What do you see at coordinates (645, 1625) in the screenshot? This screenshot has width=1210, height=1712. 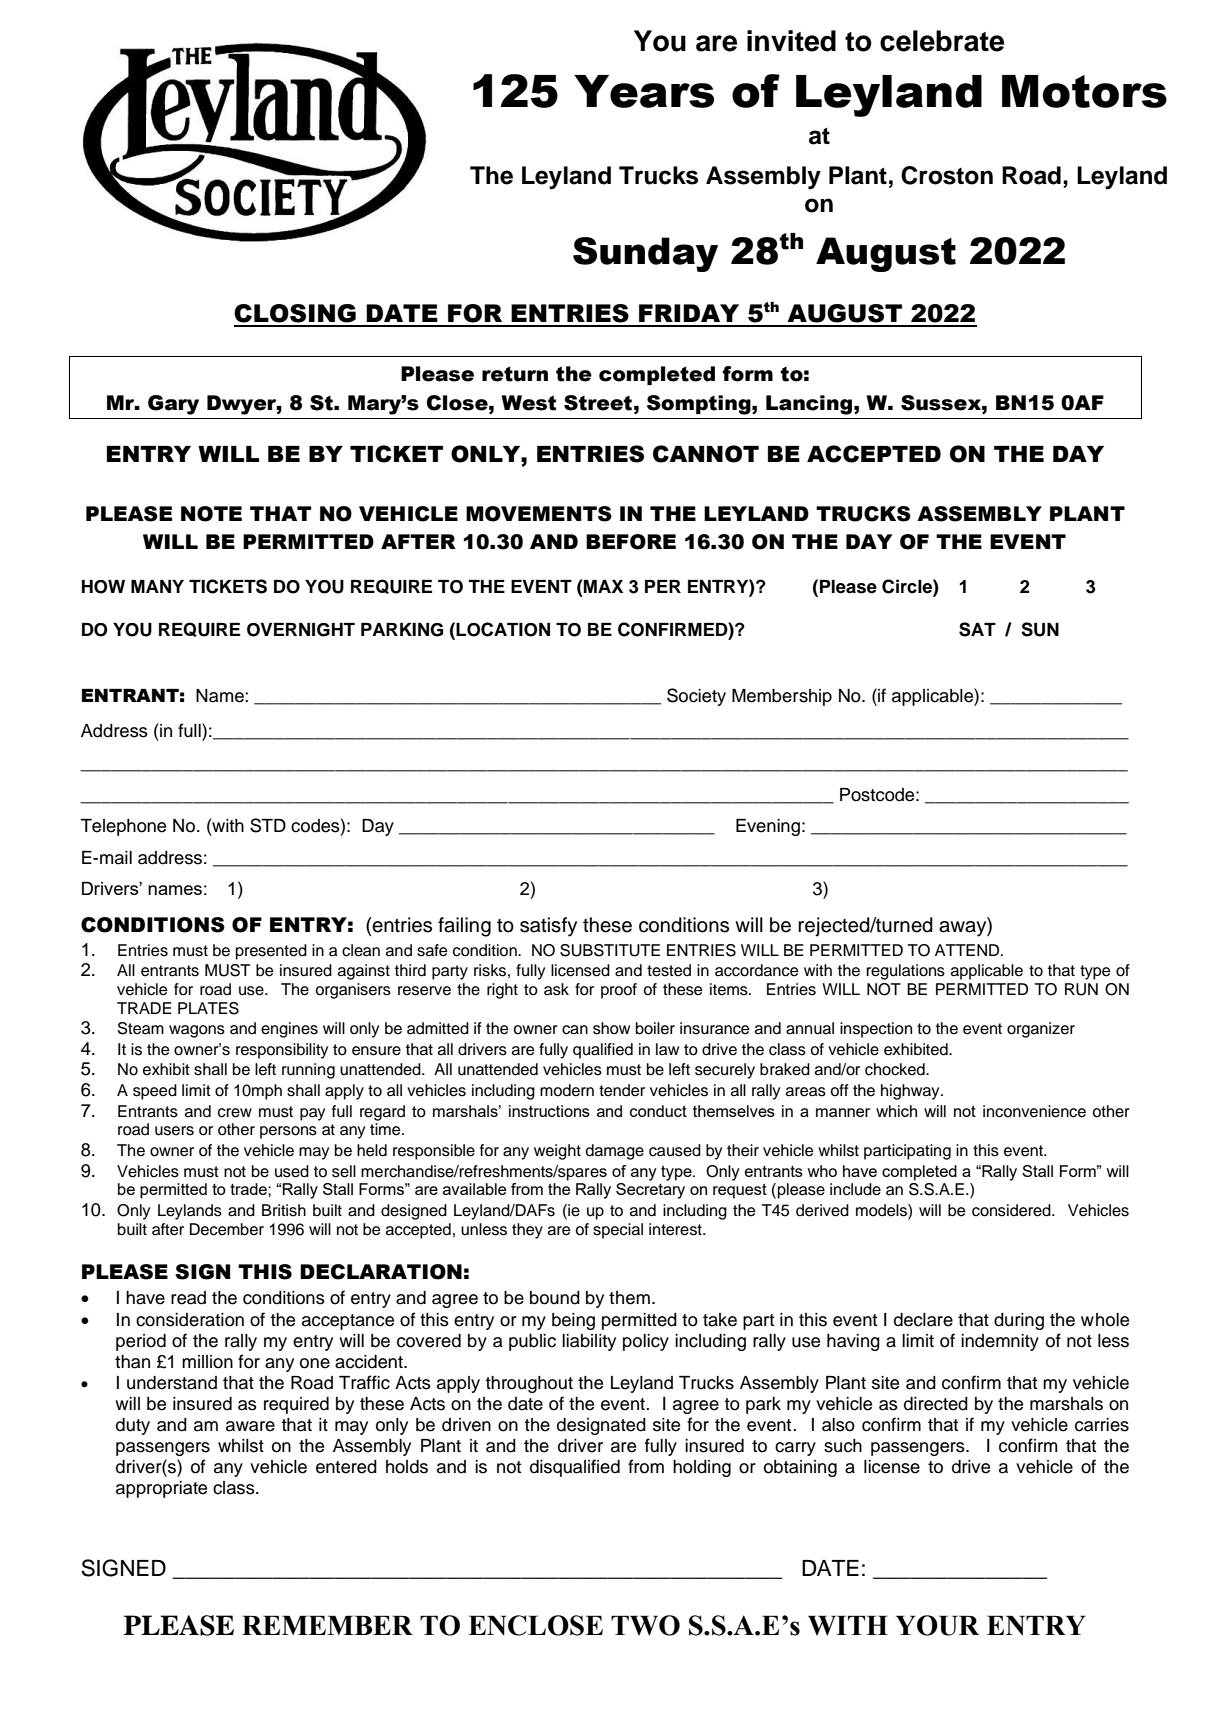 I see `TWO` at bounding box center [645, 1625].
